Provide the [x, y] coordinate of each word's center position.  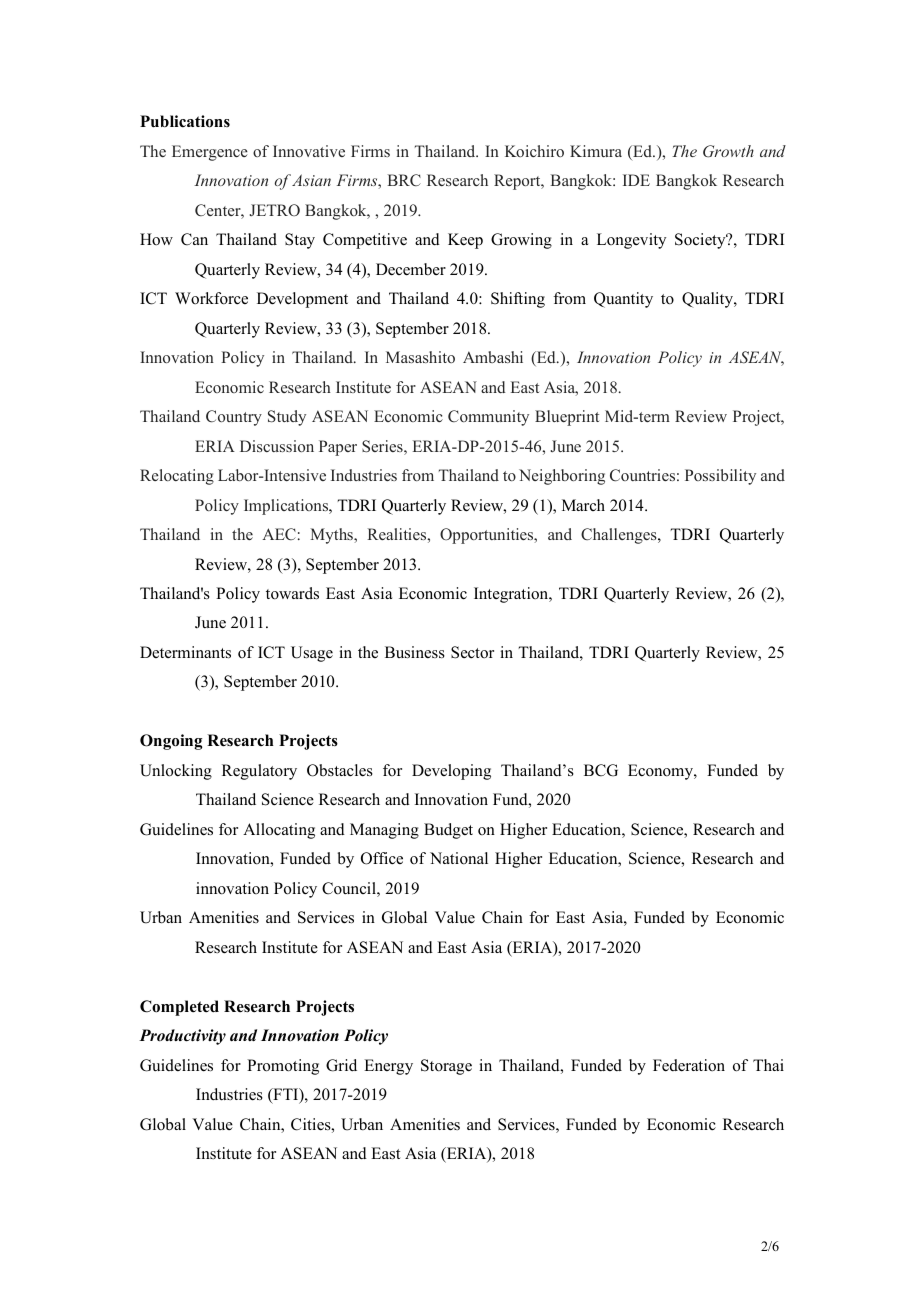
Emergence [210, 153]
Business [415, 652]
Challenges [620, 536]
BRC [404, 180]
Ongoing [171, 742]
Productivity [182, 1037]
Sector [472, 652]
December [411, 269]
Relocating [177, 477]
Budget [448, 831]
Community [488, 418]
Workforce [211, 298]
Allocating [279, 831]
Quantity [623, 300]
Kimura [596, 151]
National [459, 858]
